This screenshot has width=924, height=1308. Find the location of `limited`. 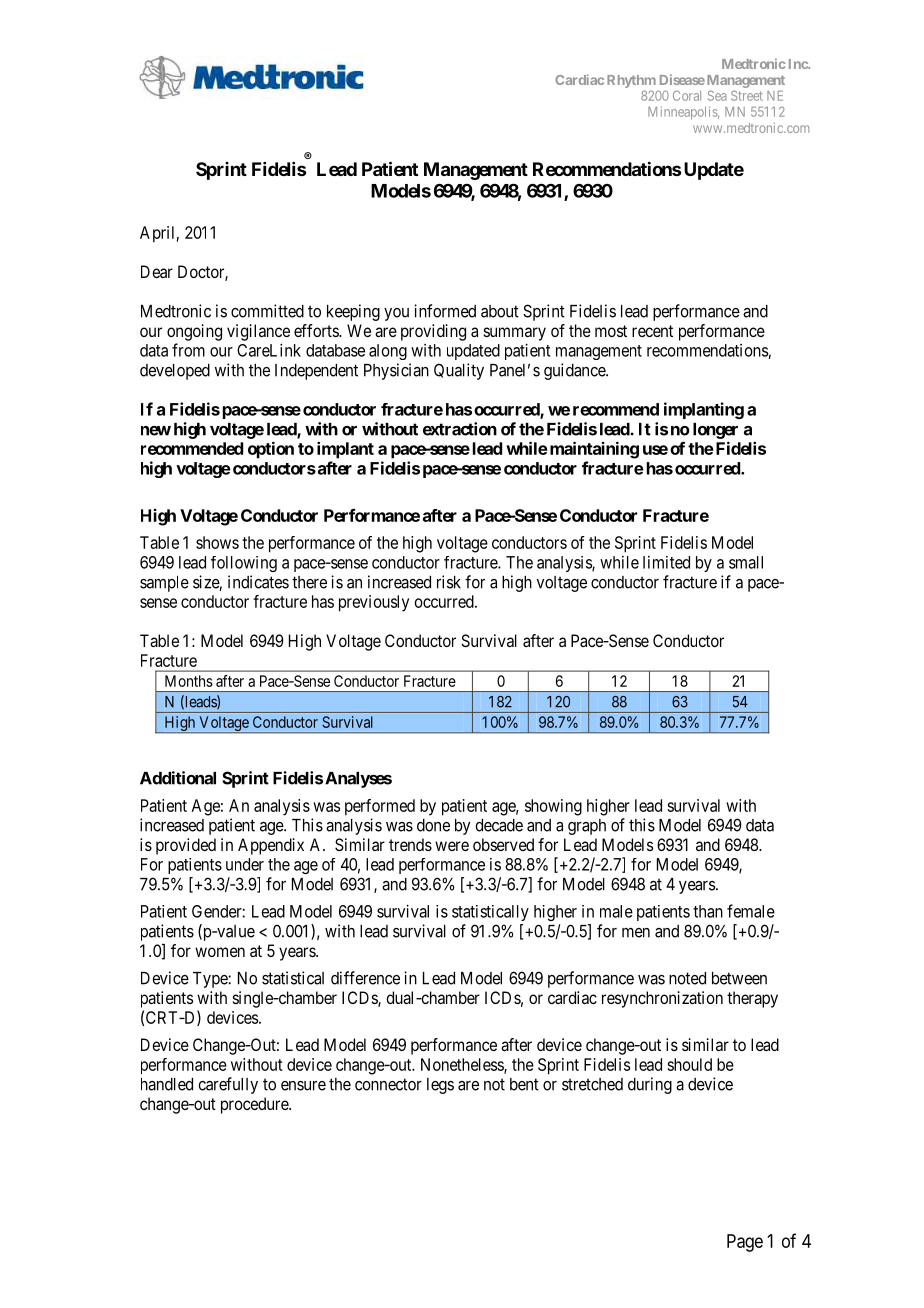

limited is located at coordinates (666, 562).
